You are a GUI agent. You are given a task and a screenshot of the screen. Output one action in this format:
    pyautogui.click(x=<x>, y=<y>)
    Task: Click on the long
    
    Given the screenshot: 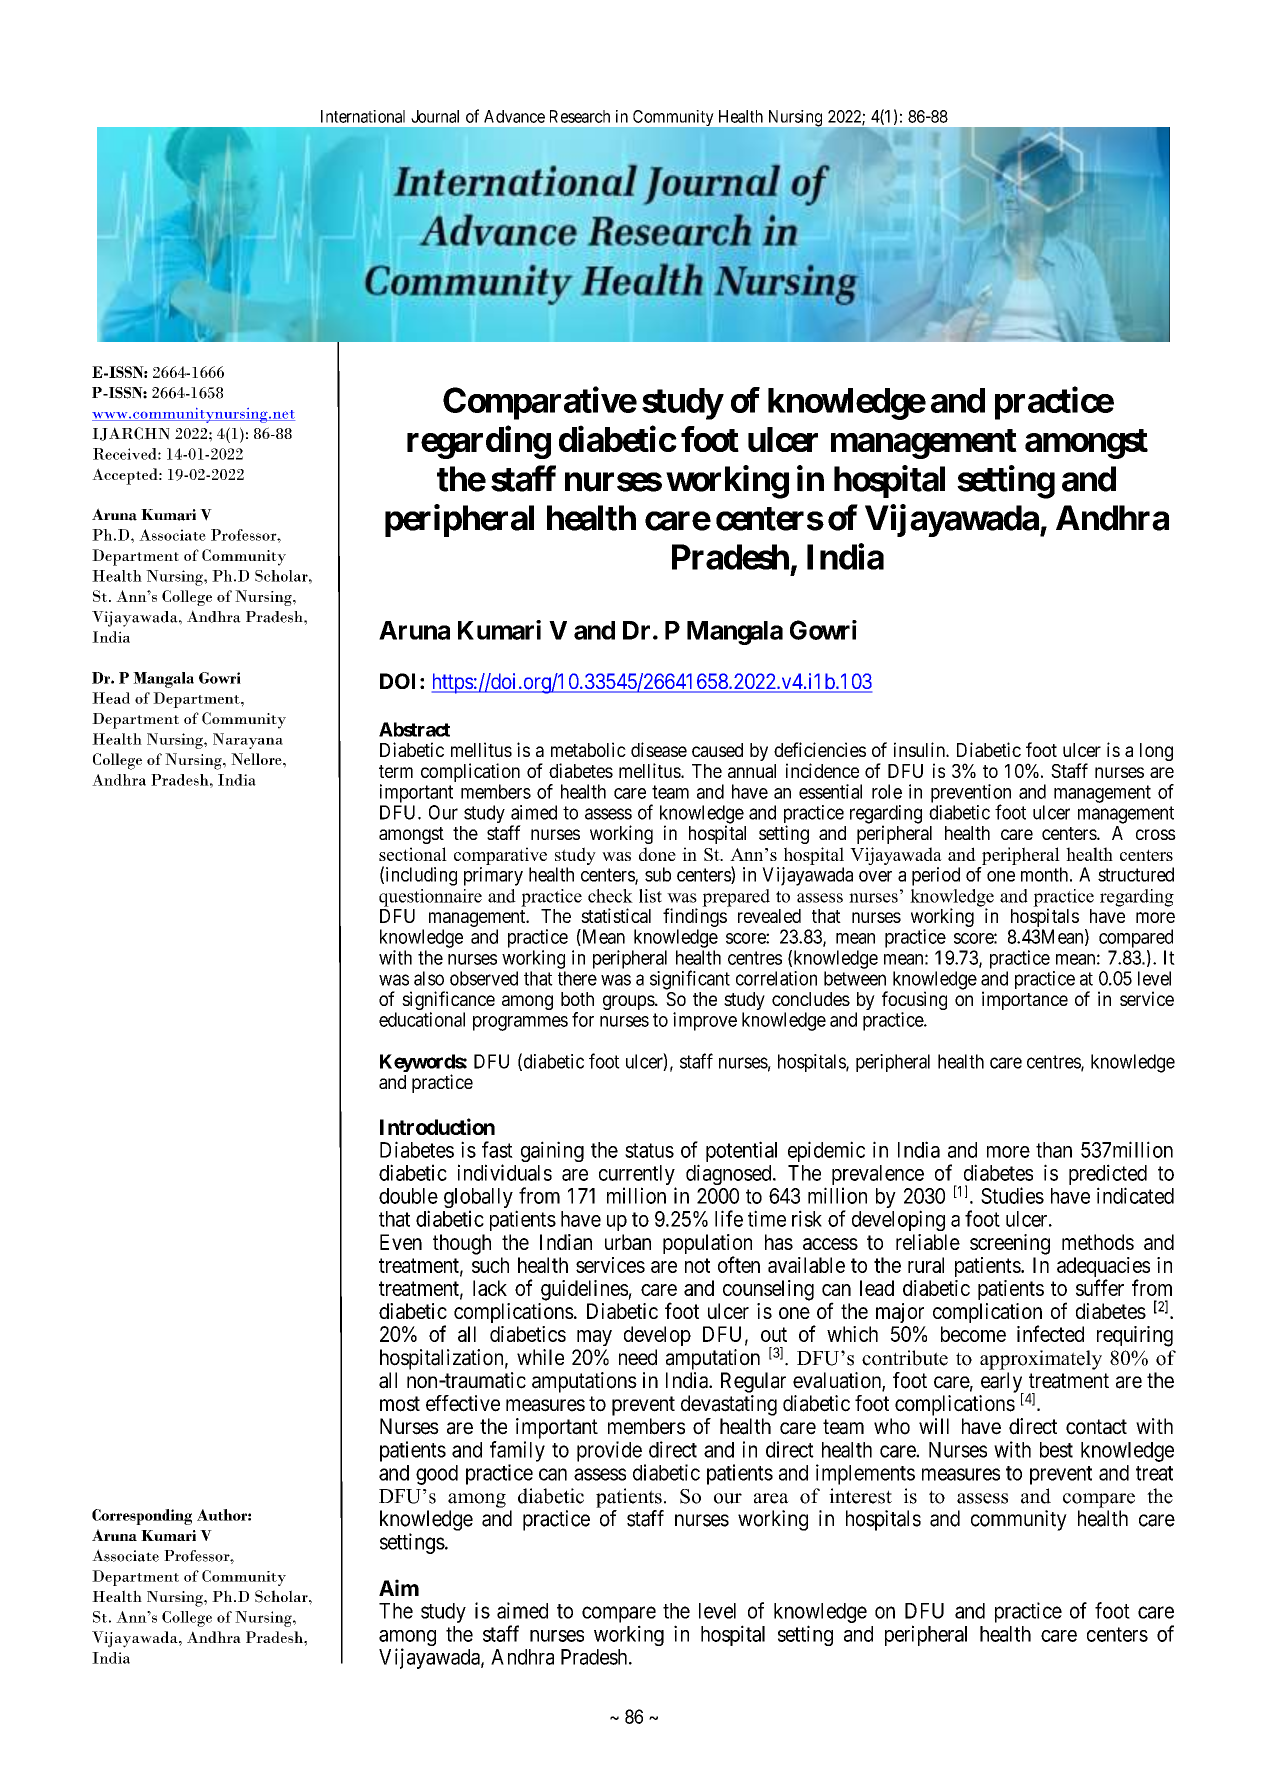 What is the action you would take?
    pyautogui.click(x=1156, y=752)
